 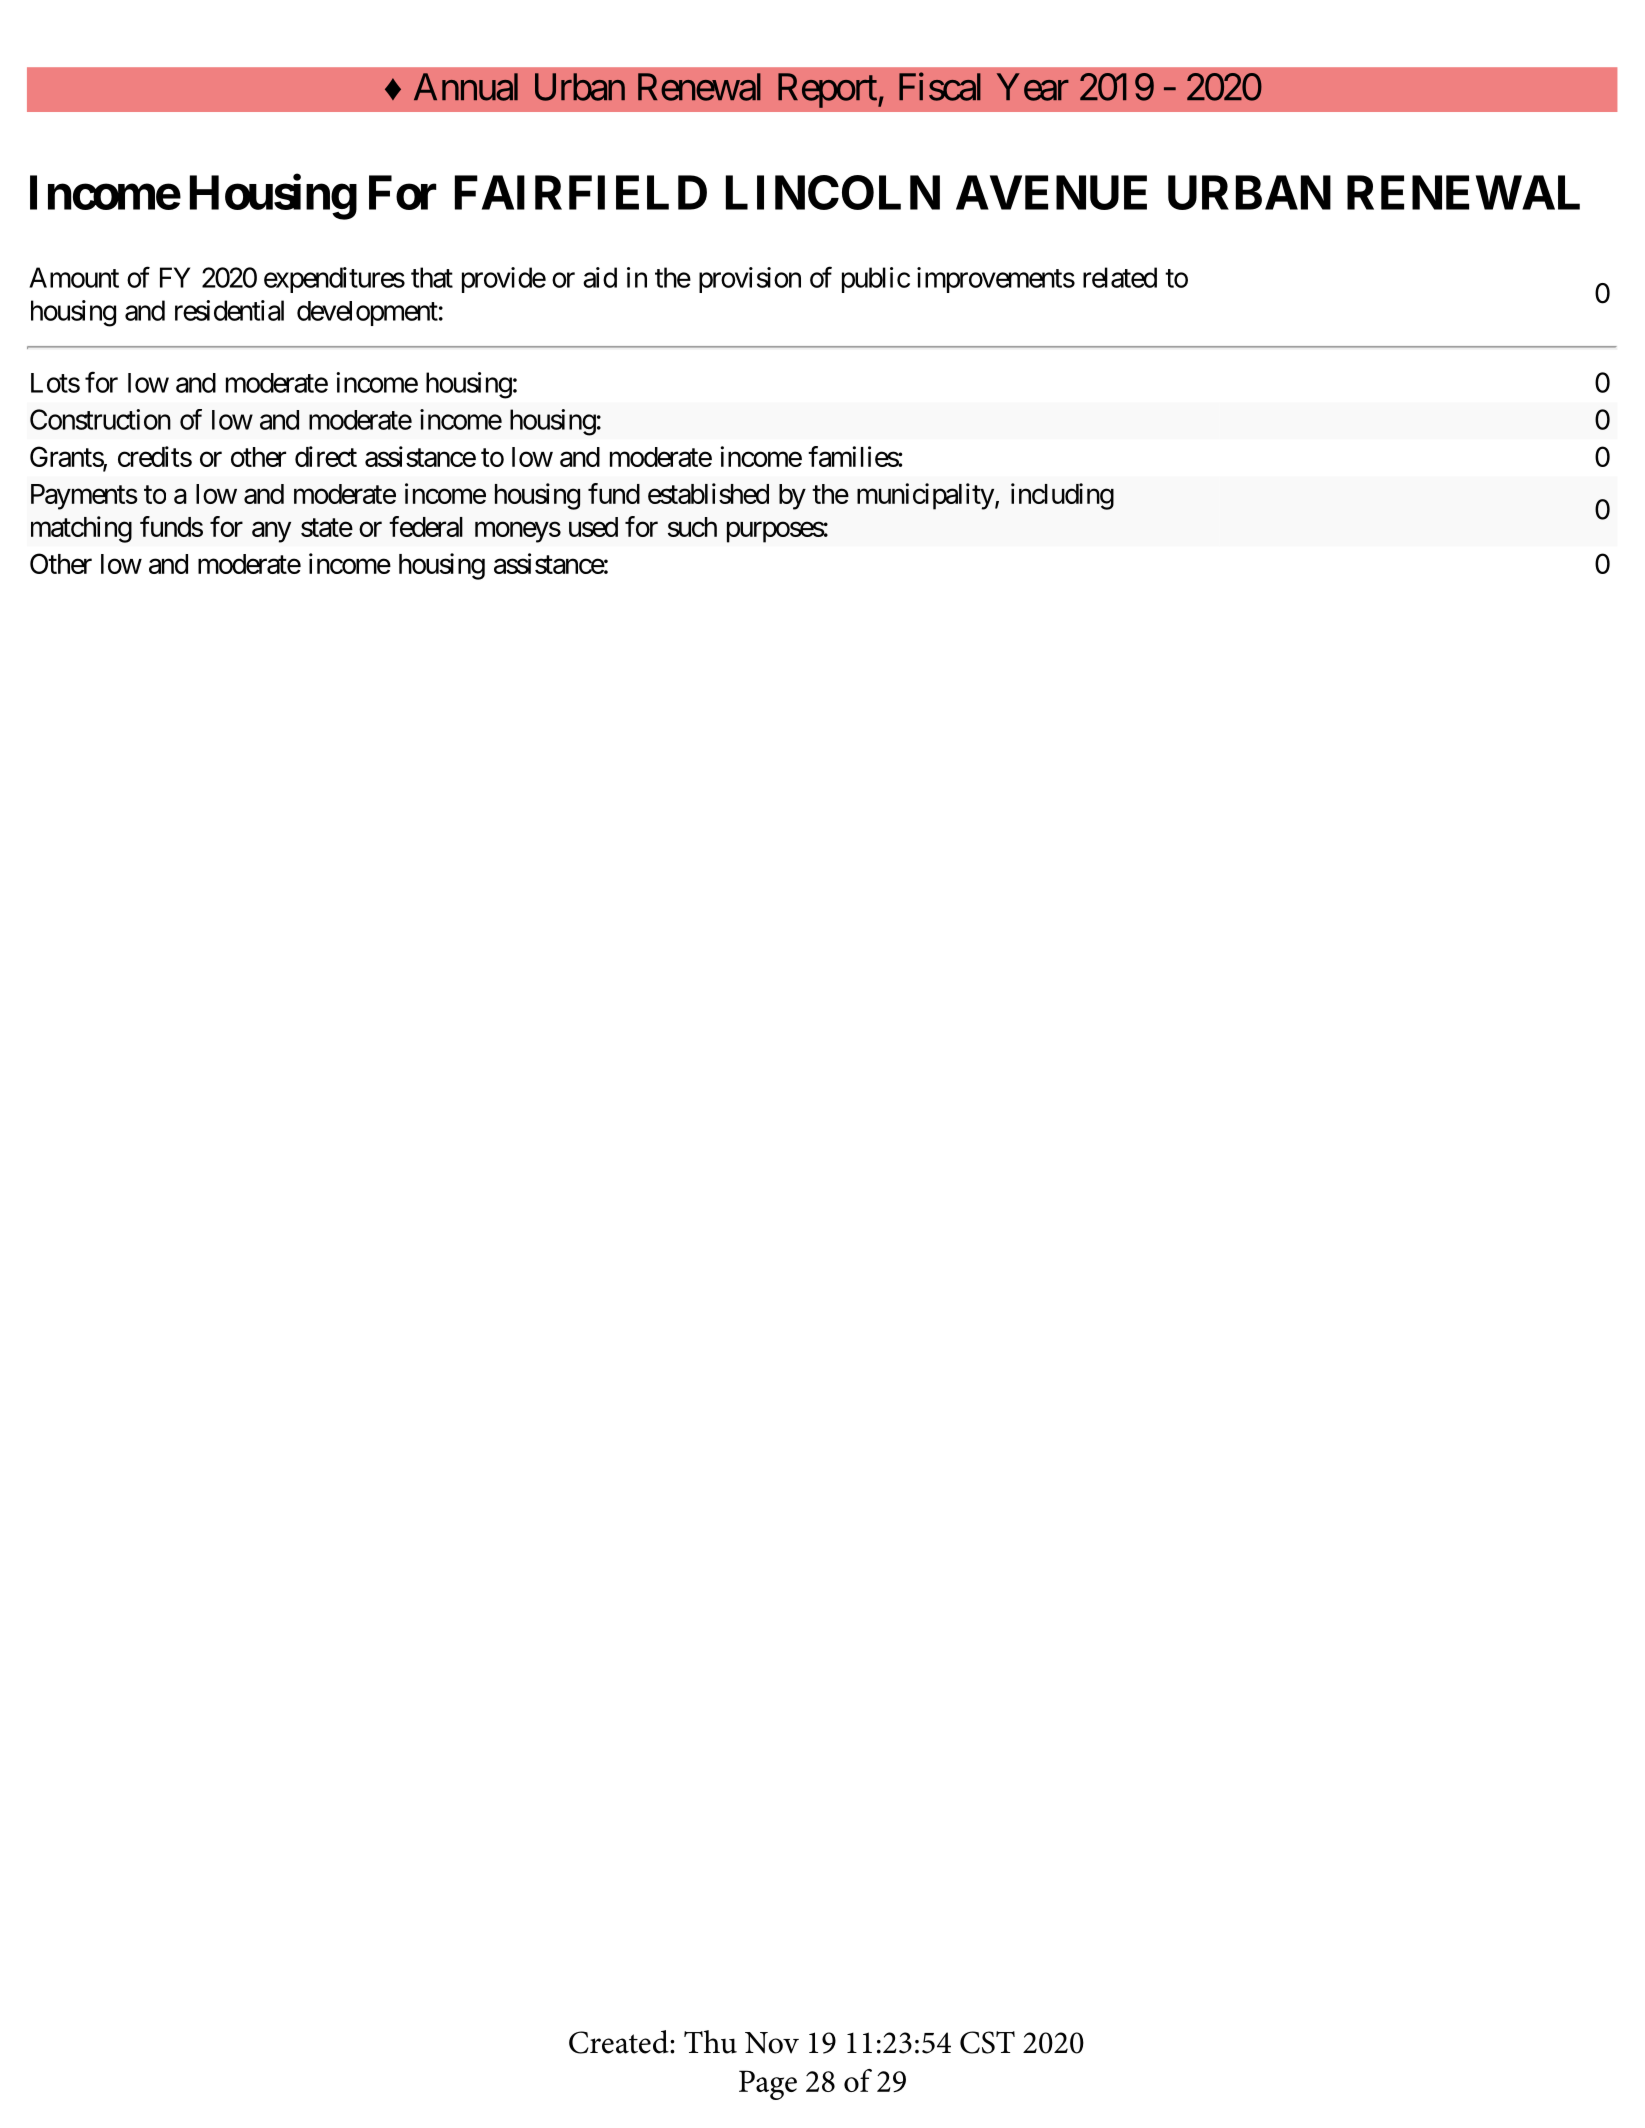 What do you see at coordinates (710, 2042) in the screenshot?
I see `Thu` at bounding box center [710, 2042].
